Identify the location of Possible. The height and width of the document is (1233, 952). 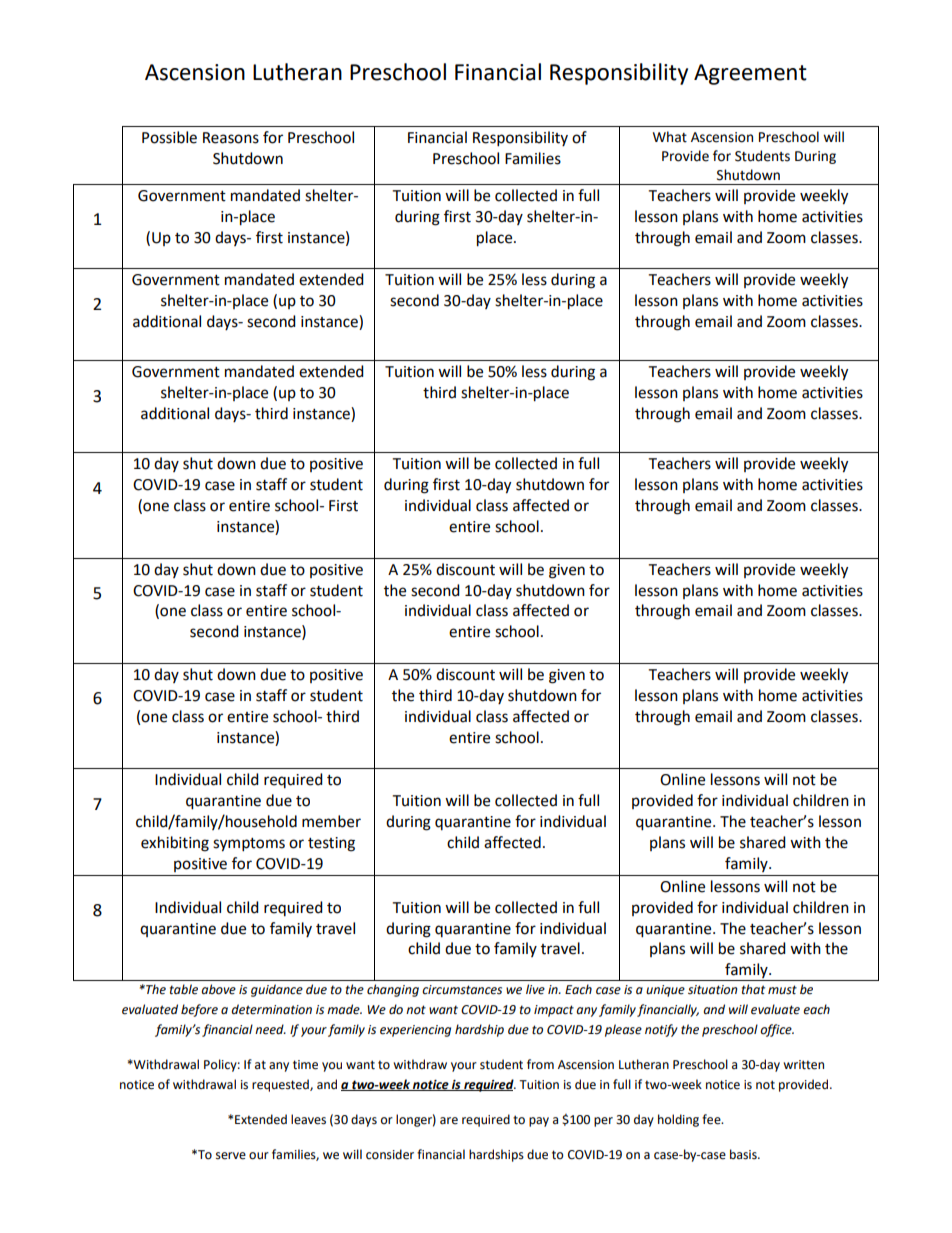
(169, 137).
